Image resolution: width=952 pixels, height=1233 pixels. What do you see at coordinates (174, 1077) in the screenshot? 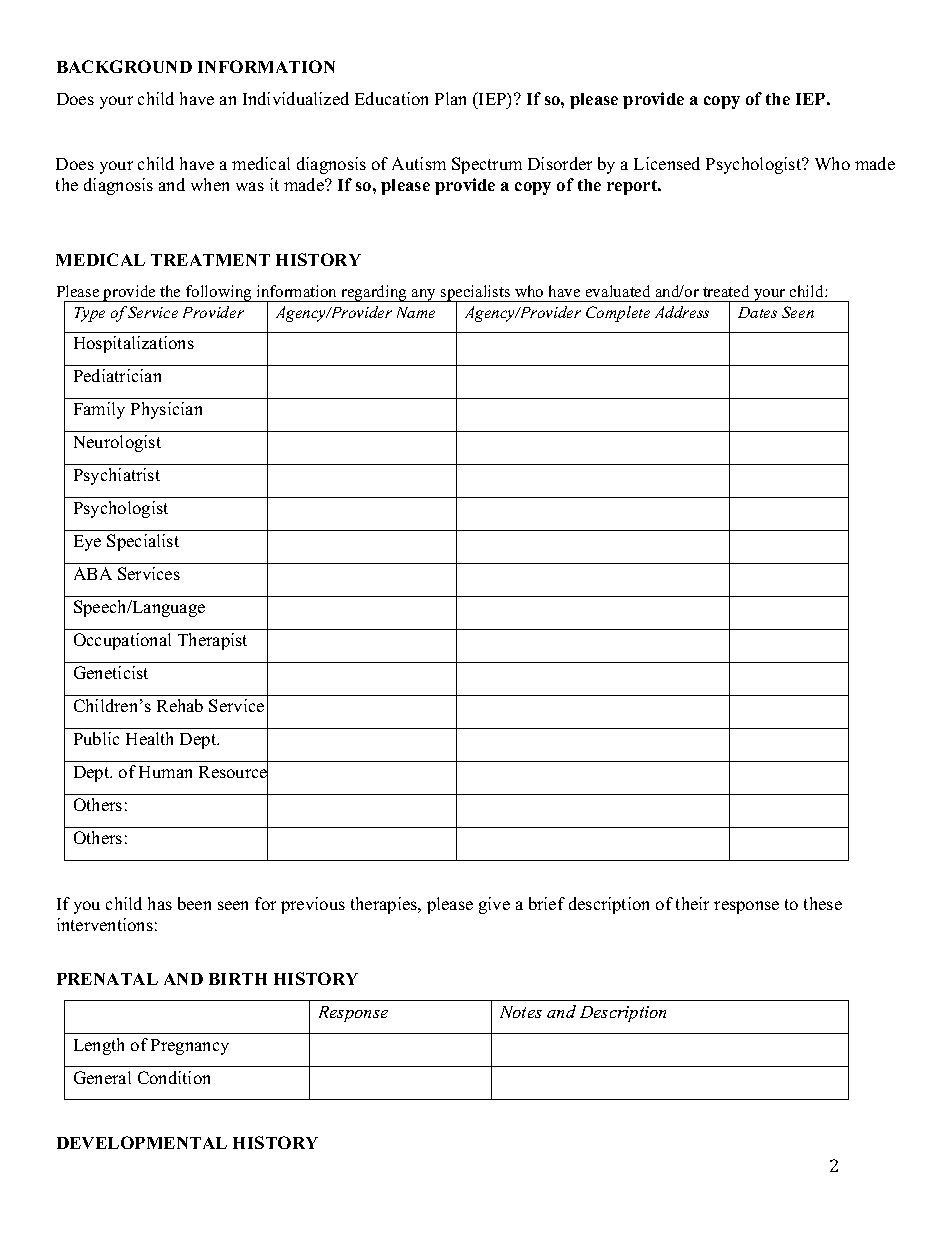
I see `Condition` at bounding box center [174, 1077].
